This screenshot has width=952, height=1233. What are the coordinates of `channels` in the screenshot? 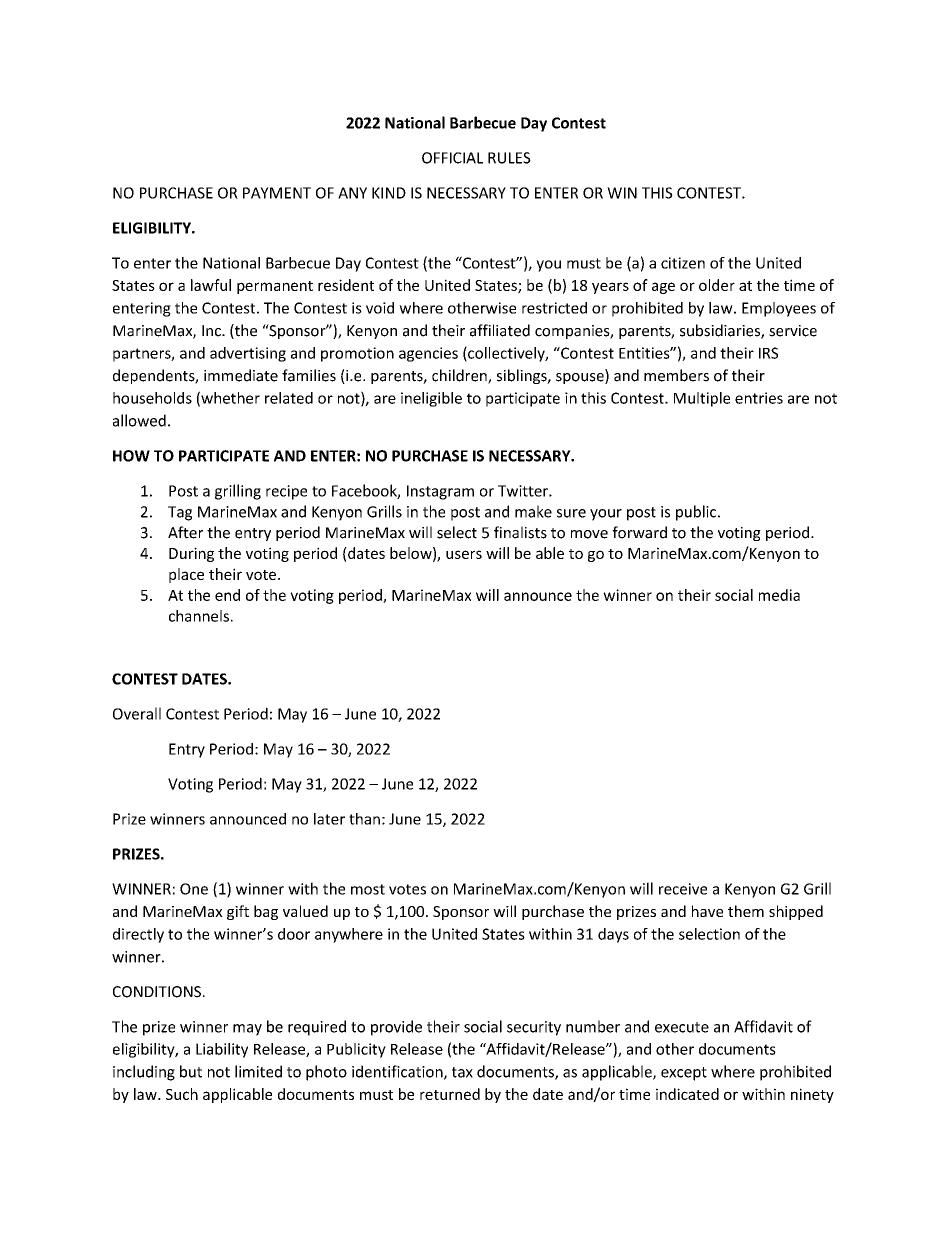 It's located at (199, 616).
